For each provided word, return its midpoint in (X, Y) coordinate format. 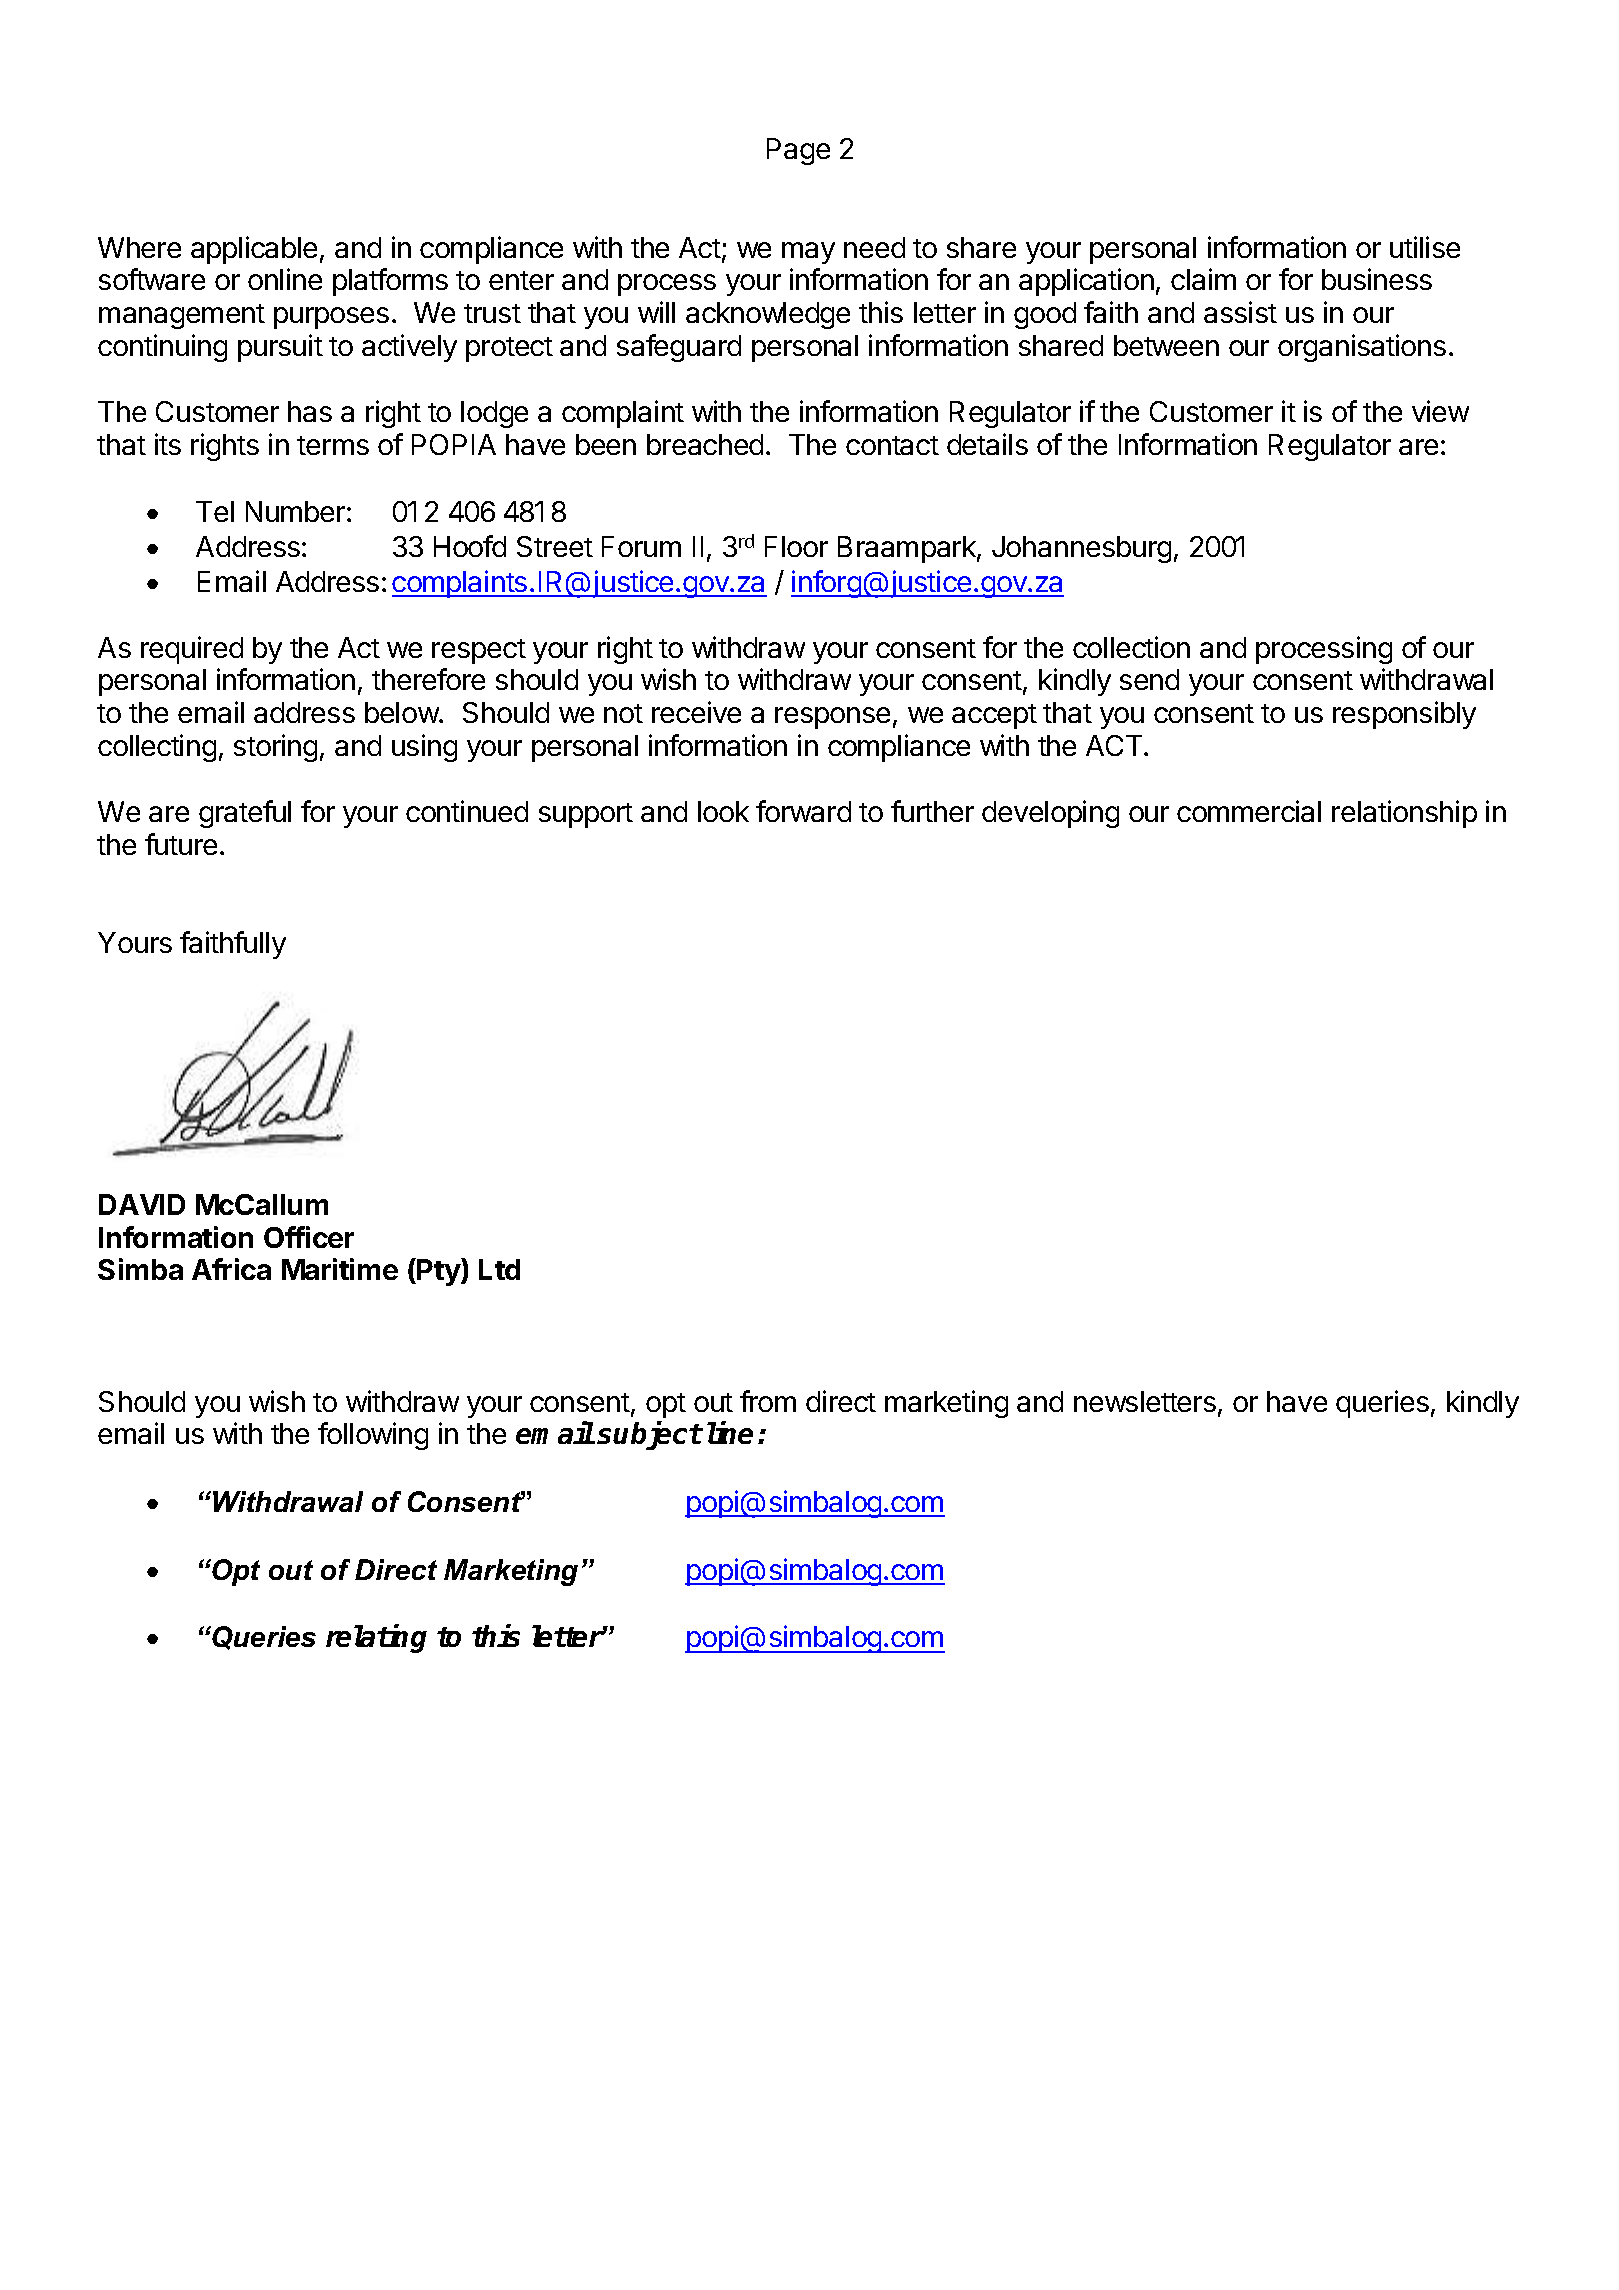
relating (376, 1639)
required (192, 650)
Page (798, 151)
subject (649, 1436)
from (768, 1401)
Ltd (499, 1269)
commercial (1249, 811)
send (1149, 679)
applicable (254, 250)
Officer (309, 1237)
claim (1203, 279)
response (832, 718)
